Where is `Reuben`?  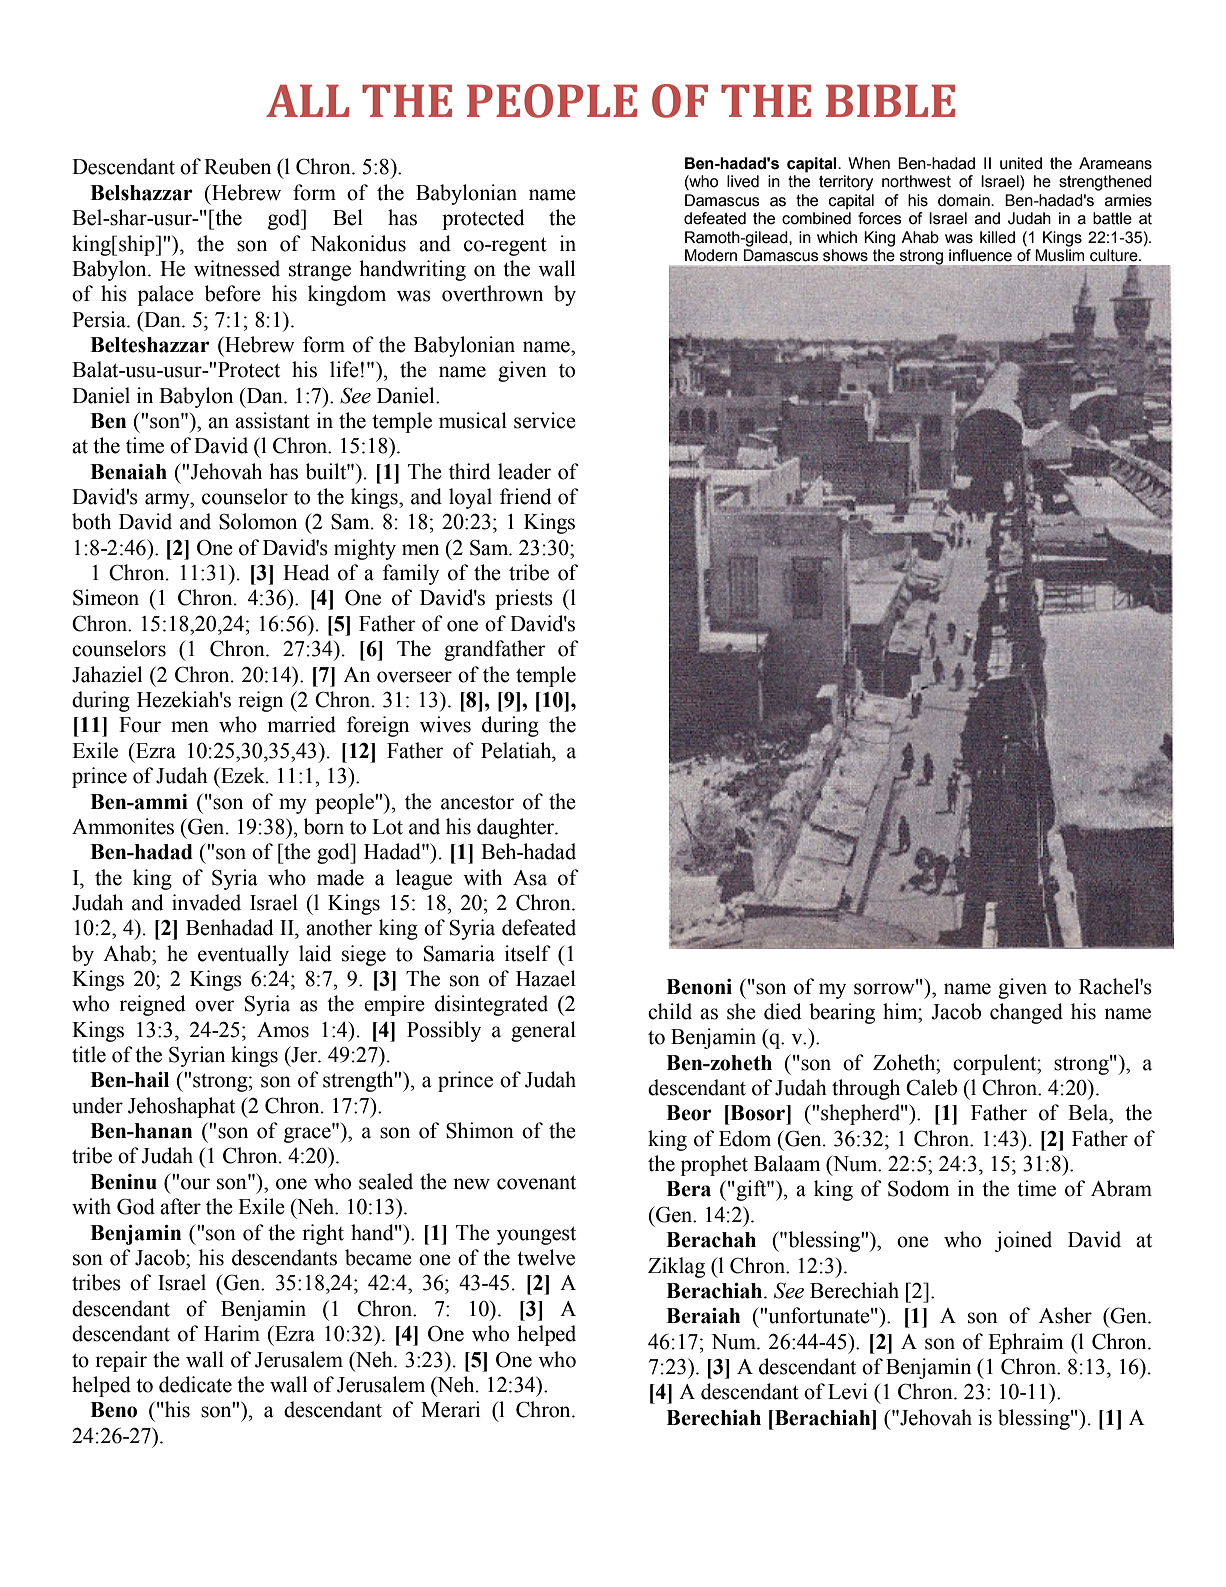
Reuben is located at coordinates (237, 166).
